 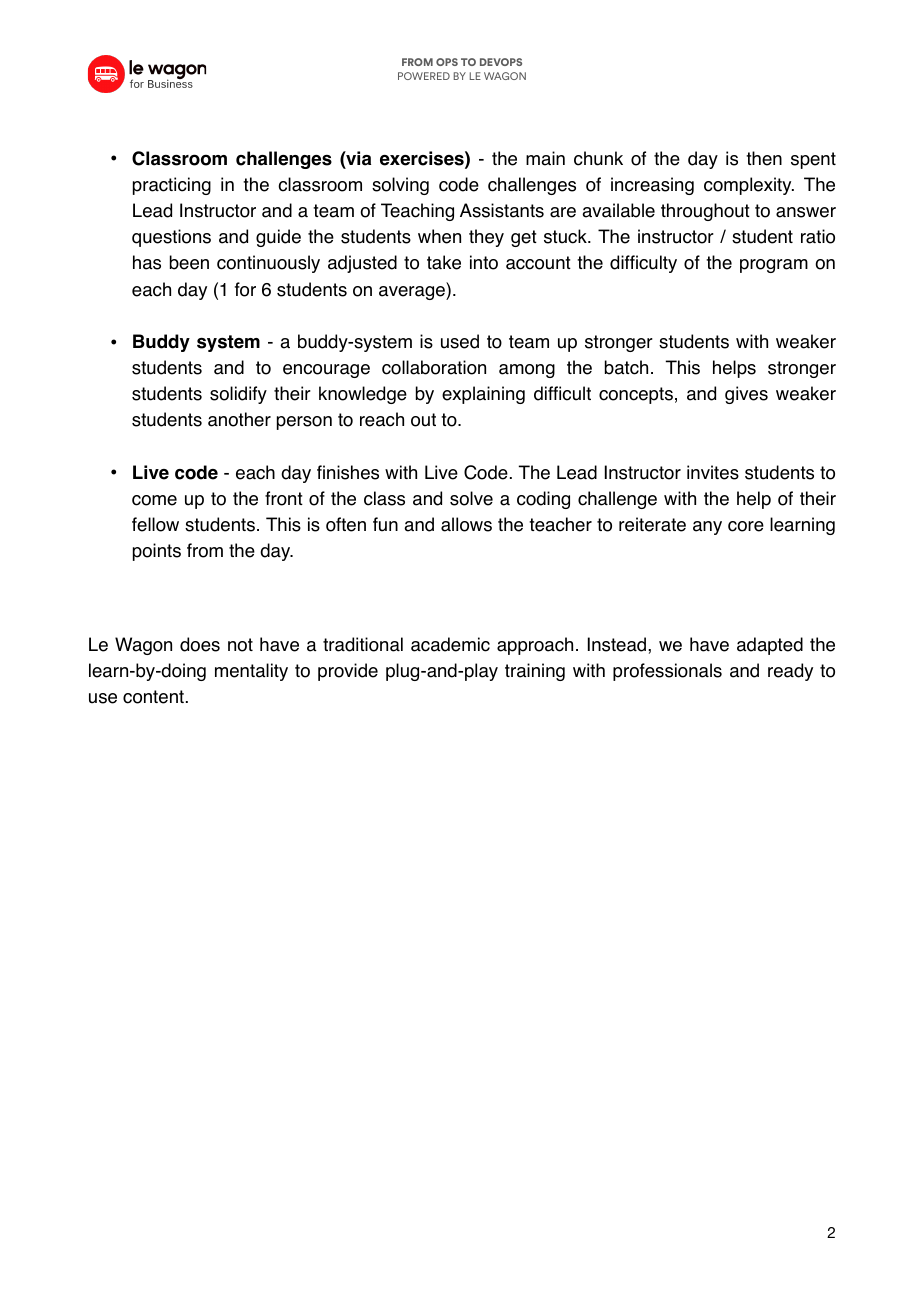 I want to click on fellow, so click(x=155, y=524).
